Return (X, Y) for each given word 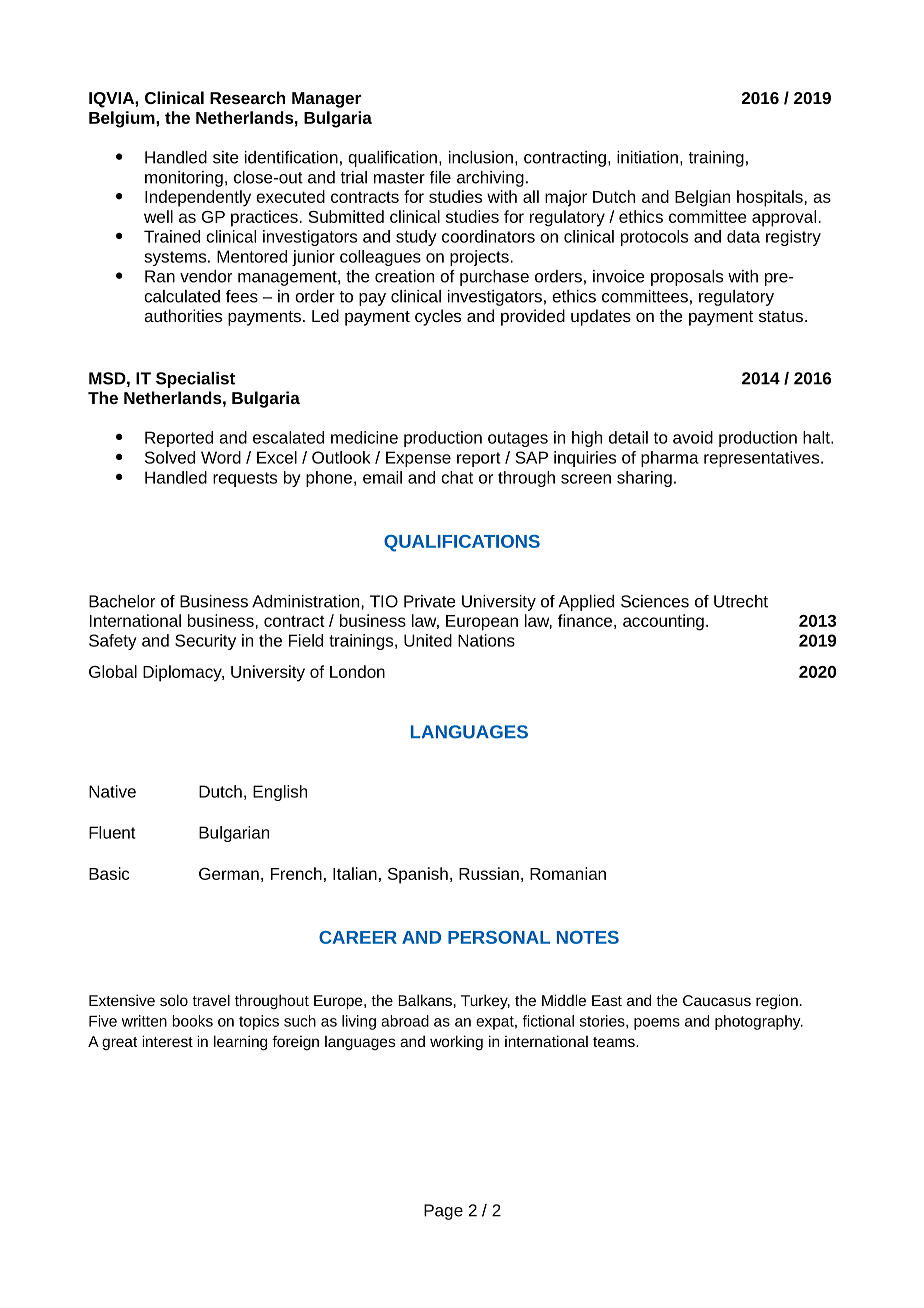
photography (759, 1022)
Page (443, 1212)
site (226, 157)
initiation (647, 157)
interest (167, 1041)
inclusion (481, 157)
